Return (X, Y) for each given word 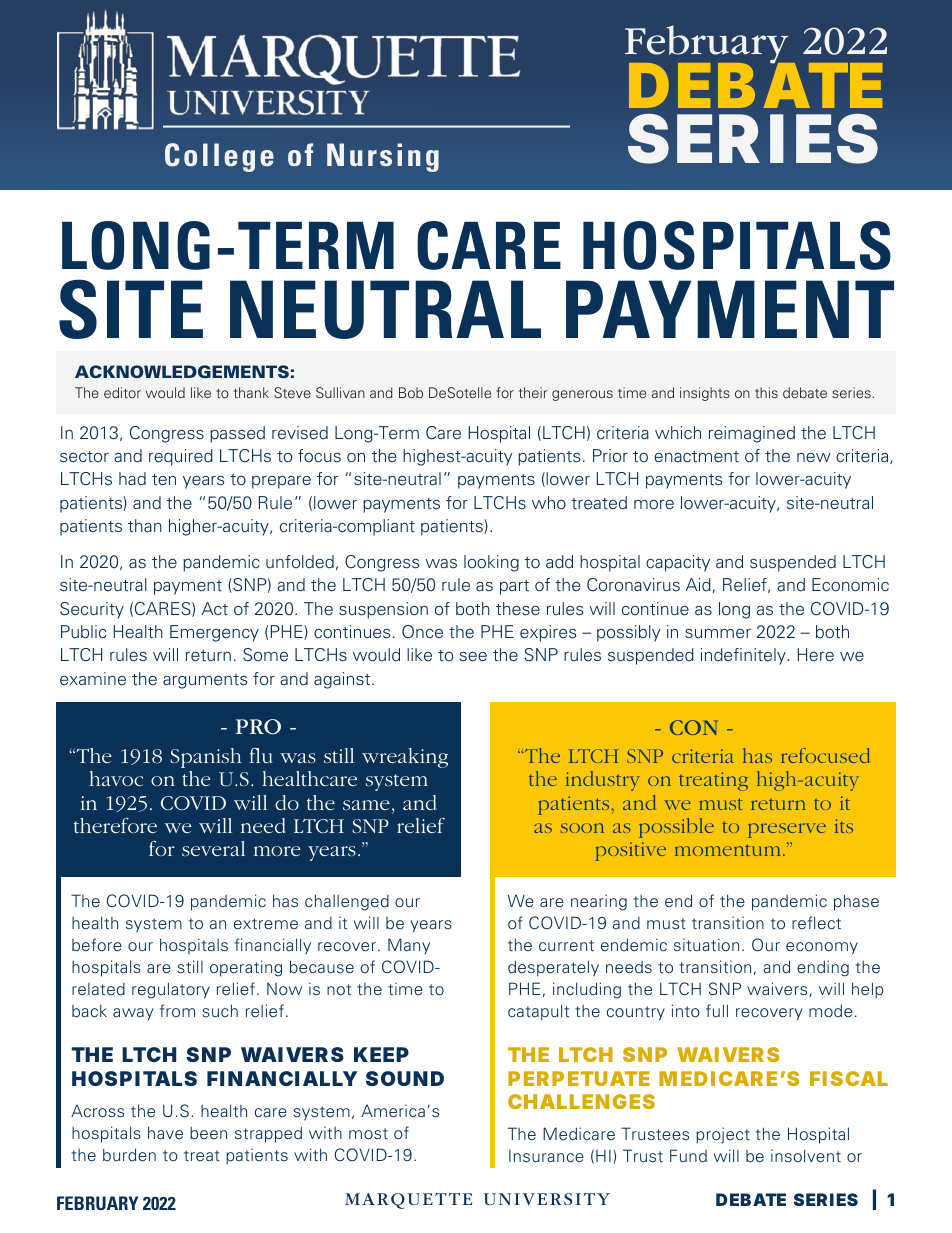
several (213, 848)
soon (582, 828)
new (814, 458)
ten (164, 480)
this (766, 392)
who (549, 503)
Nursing (383, 157)
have (165, 1132)
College (219, 157)
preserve (787, 830)
